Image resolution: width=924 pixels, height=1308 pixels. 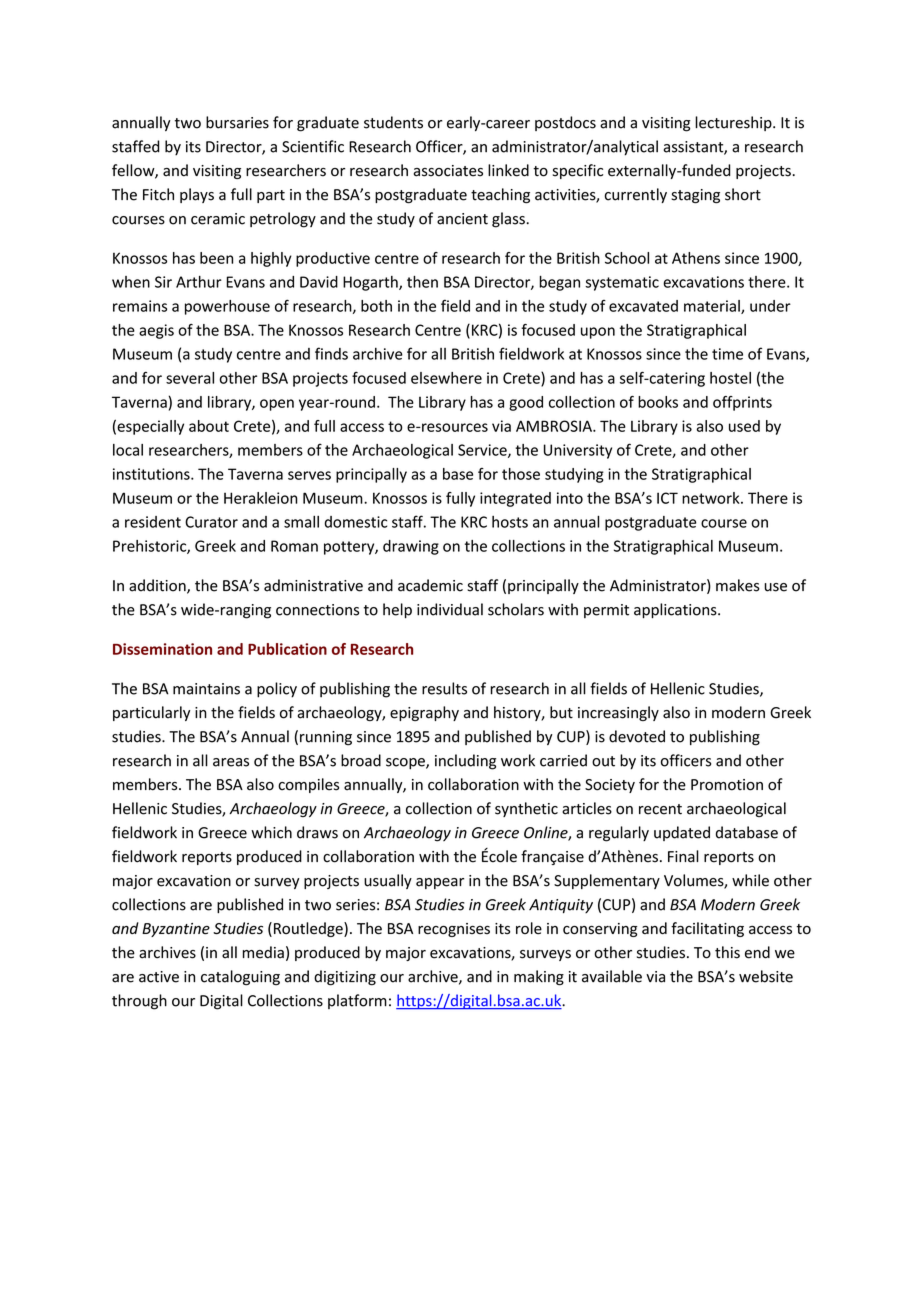 What do you see at coordinates (240, 978) in the image?
I see `cataloguing` at bounding box center [240, 978].
